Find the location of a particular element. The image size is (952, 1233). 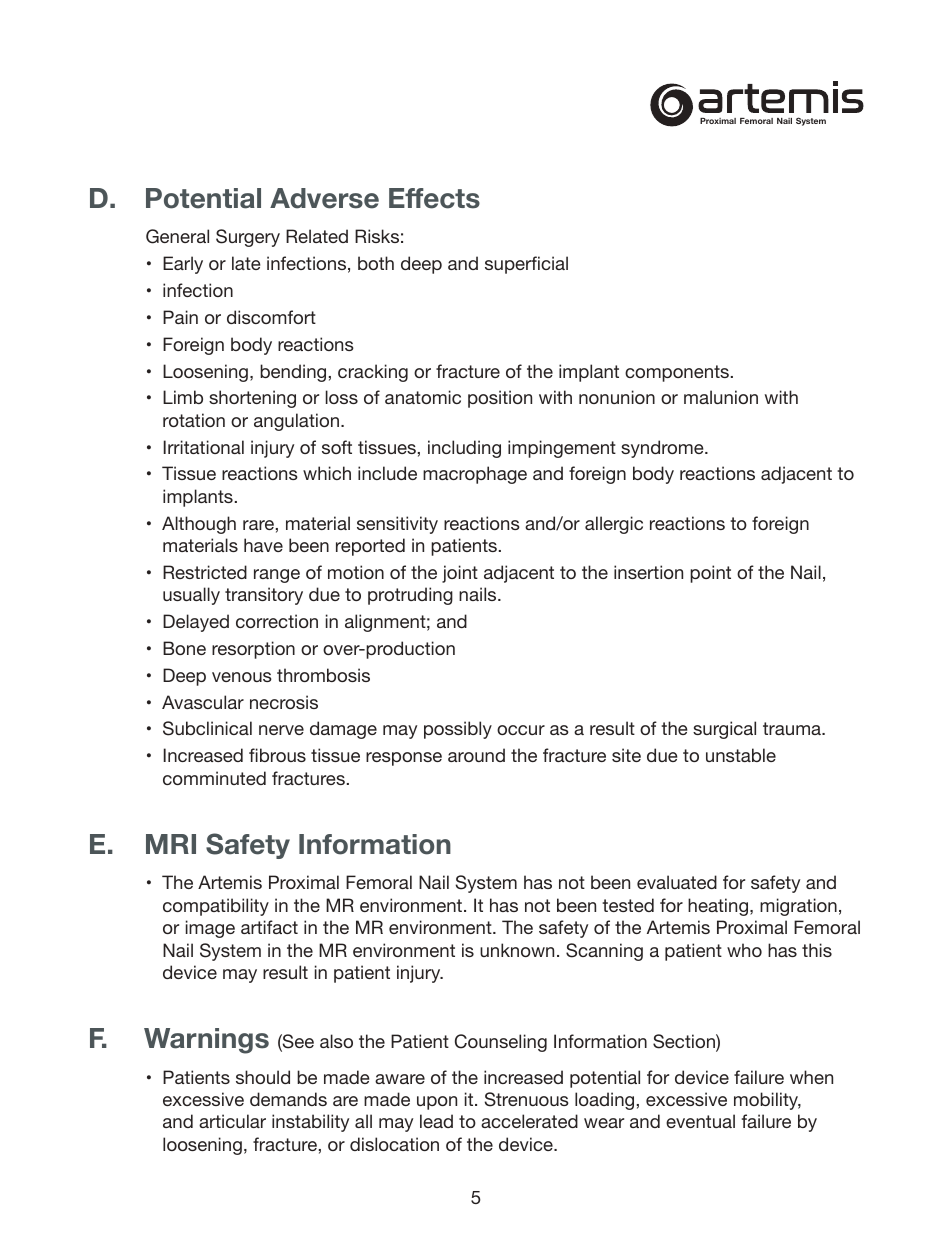

superficial is located at coordinates (526, 265).
